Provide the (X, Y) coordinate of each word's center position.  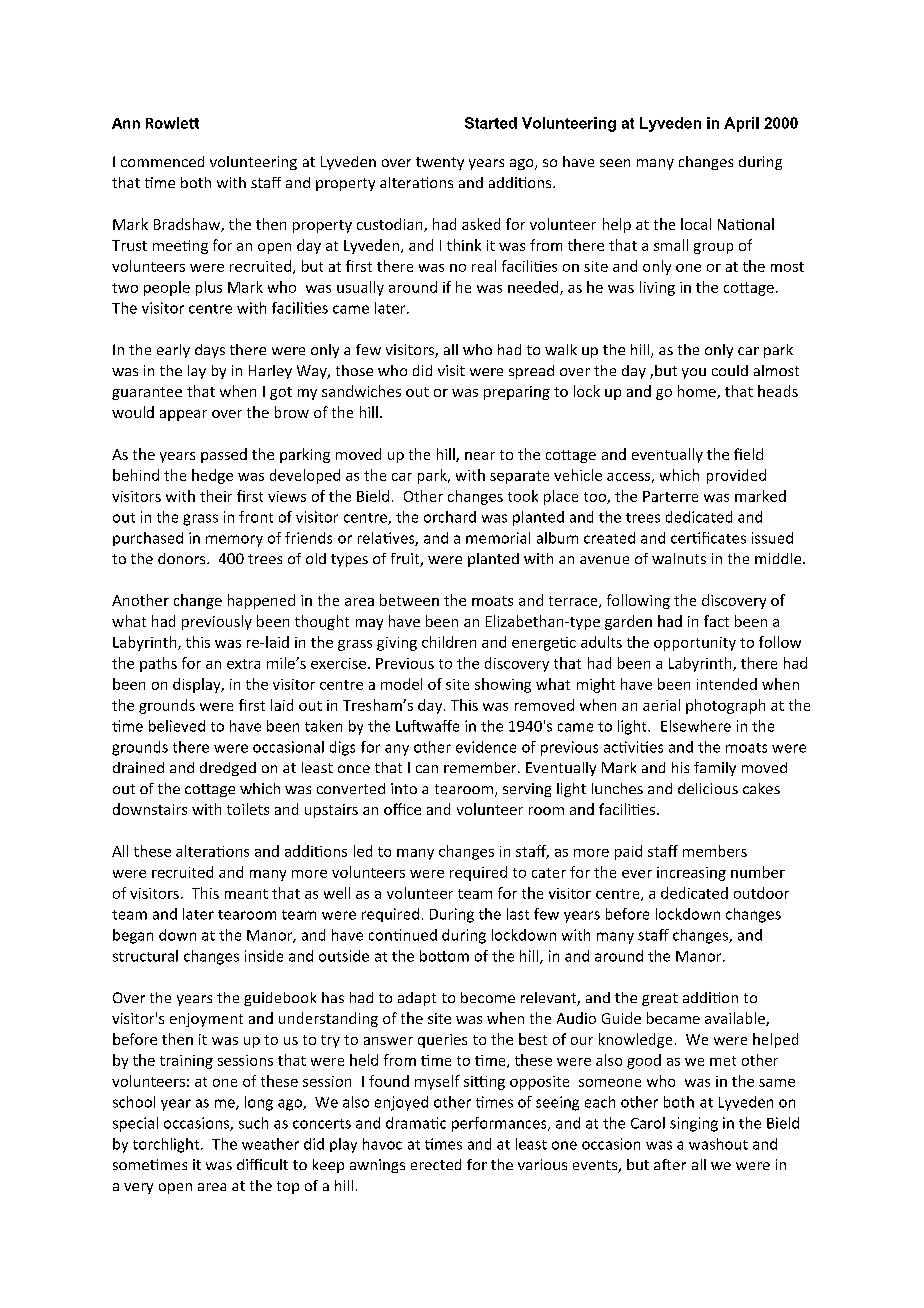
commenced (162, 161)
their (216, 496)
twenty (440, 163)
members (715, 851)
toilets (248, 809)
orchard (450, 517)
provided (736, 476)
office (402, 809)
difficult (262, 1164)
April (741, 124)
